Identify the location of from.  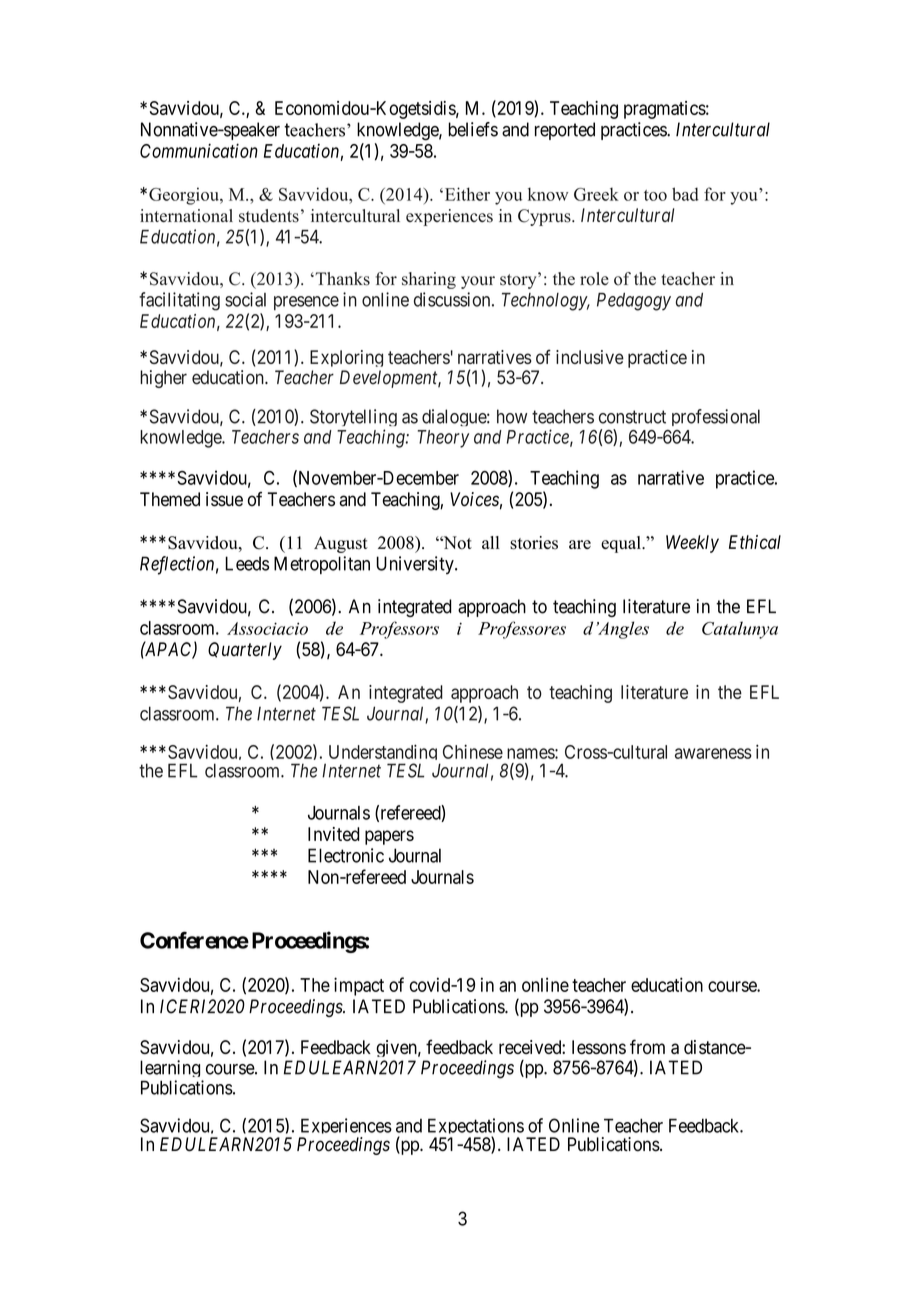
(647, 1046).
